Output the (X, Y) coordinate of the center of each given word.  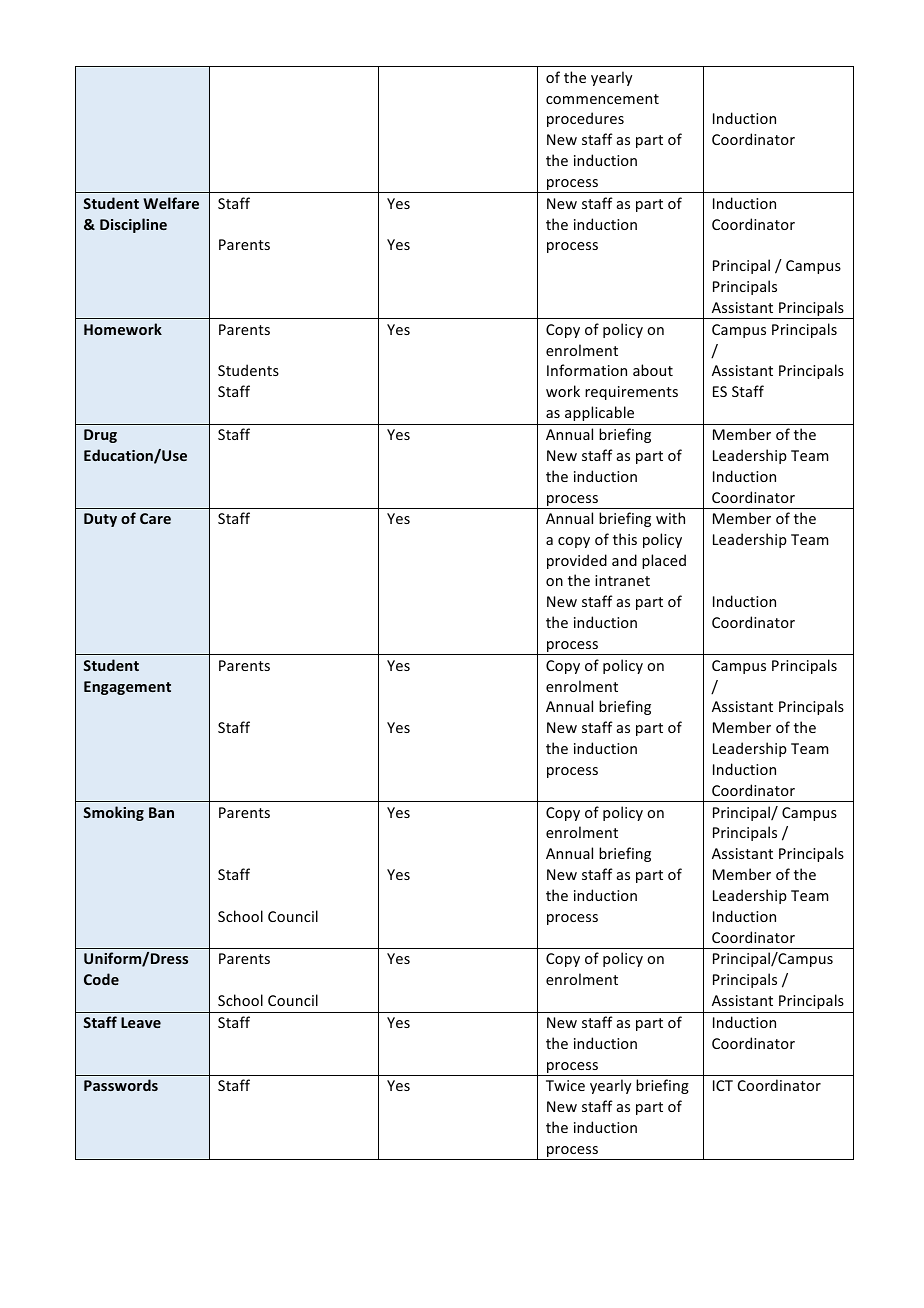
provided (577, 561)
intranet (622, 580)
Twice (565, 1085)
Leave (141, 1022)
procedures (585, 119)
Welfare (171, 203)
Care (155, 518)
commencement (602, 99)
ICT (723, 1085)
